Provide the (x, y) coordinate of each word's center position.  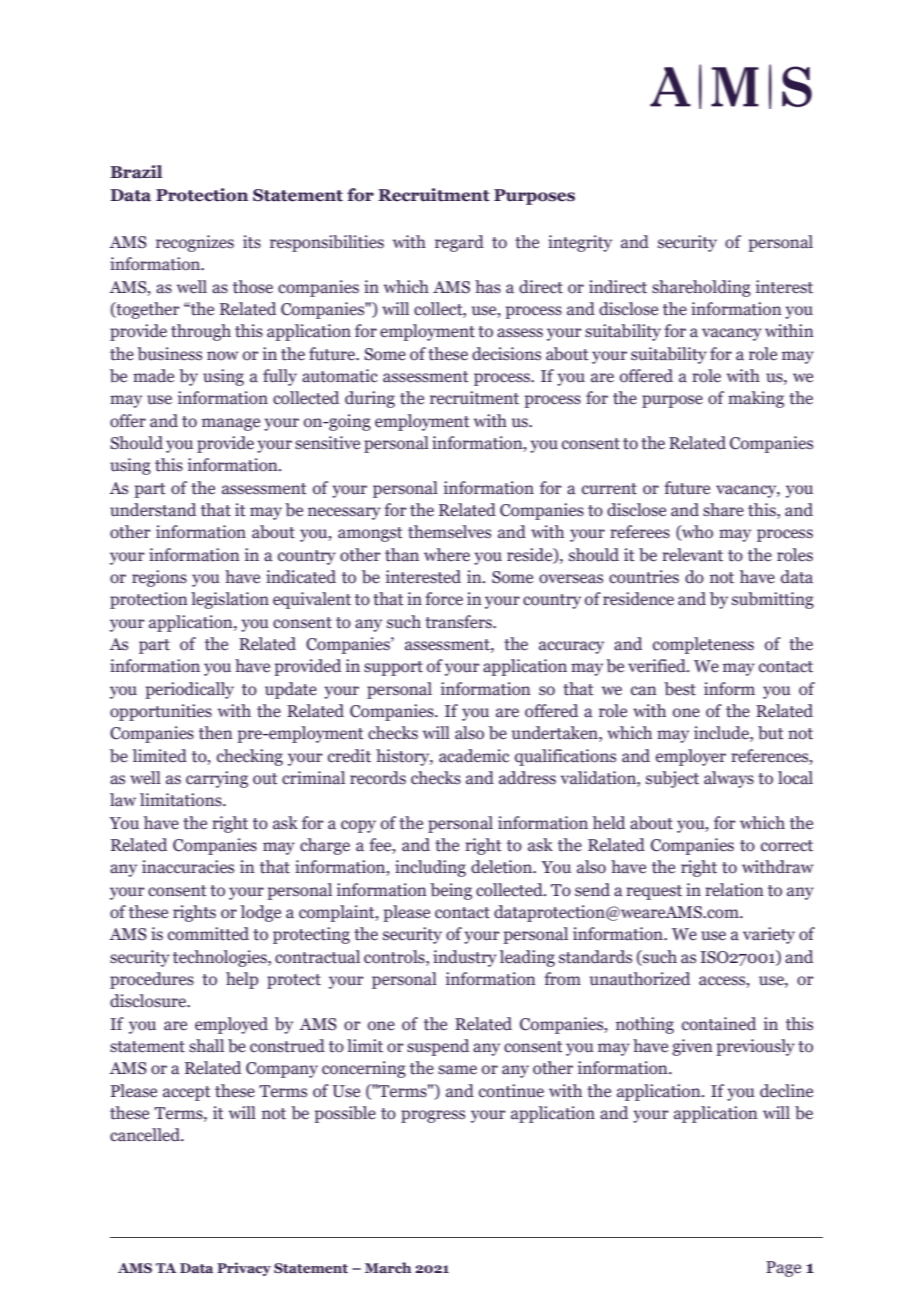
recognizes (195, 243)
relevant (692, 555)
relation (734, 890)
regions (159, 578)
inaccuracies (188, 867)
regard (459, 243)
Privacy (244, 1269)
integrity (580, 243)
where (447, 555)
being (451, 891)
